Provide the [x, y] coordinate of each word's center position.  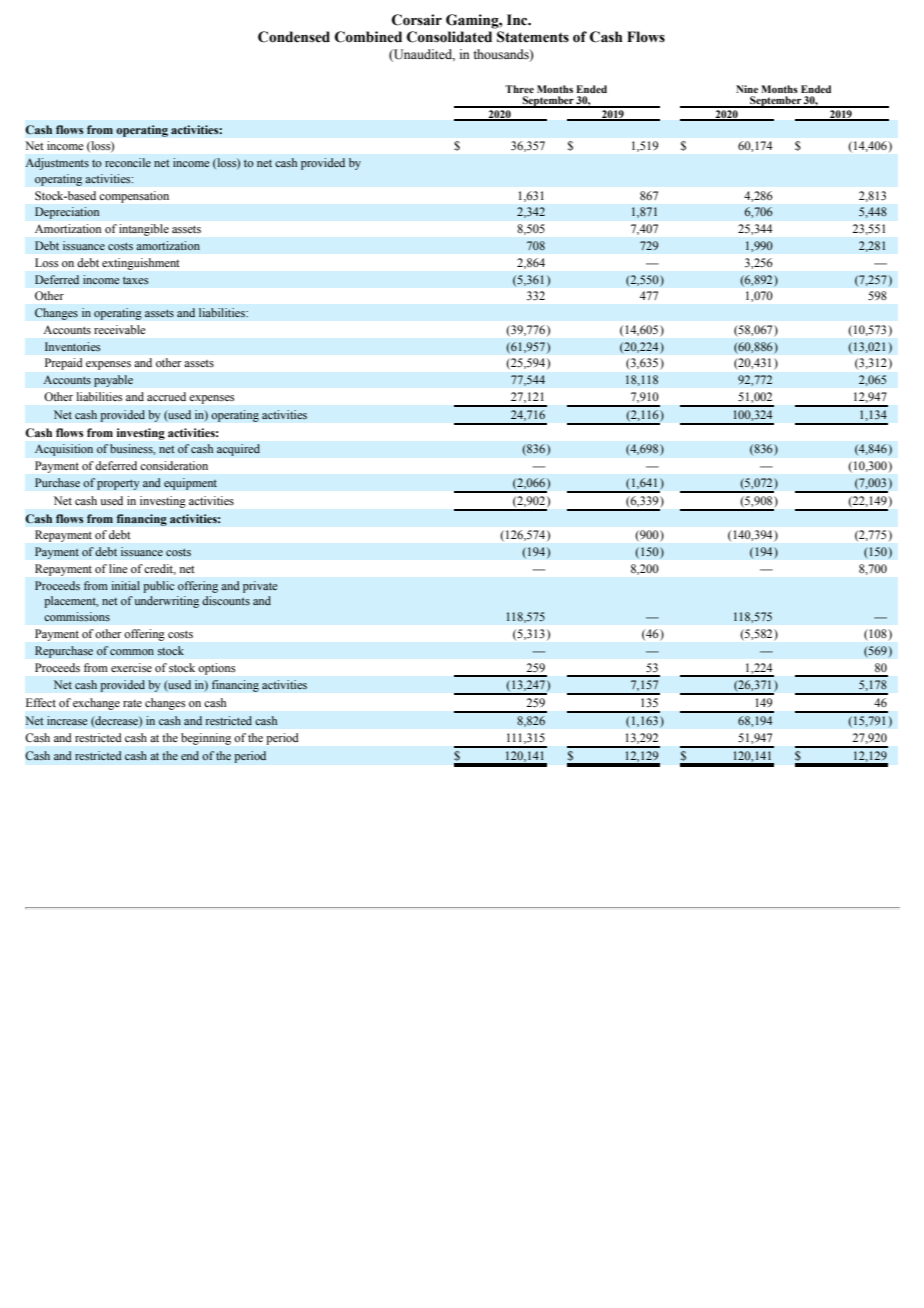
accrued [166, 396]
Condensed [294, 37]
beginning [206, 739]
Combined [368, 37]
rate [132, 703]
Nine [747, 89]
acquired [238, 450]
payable [113, 381]
